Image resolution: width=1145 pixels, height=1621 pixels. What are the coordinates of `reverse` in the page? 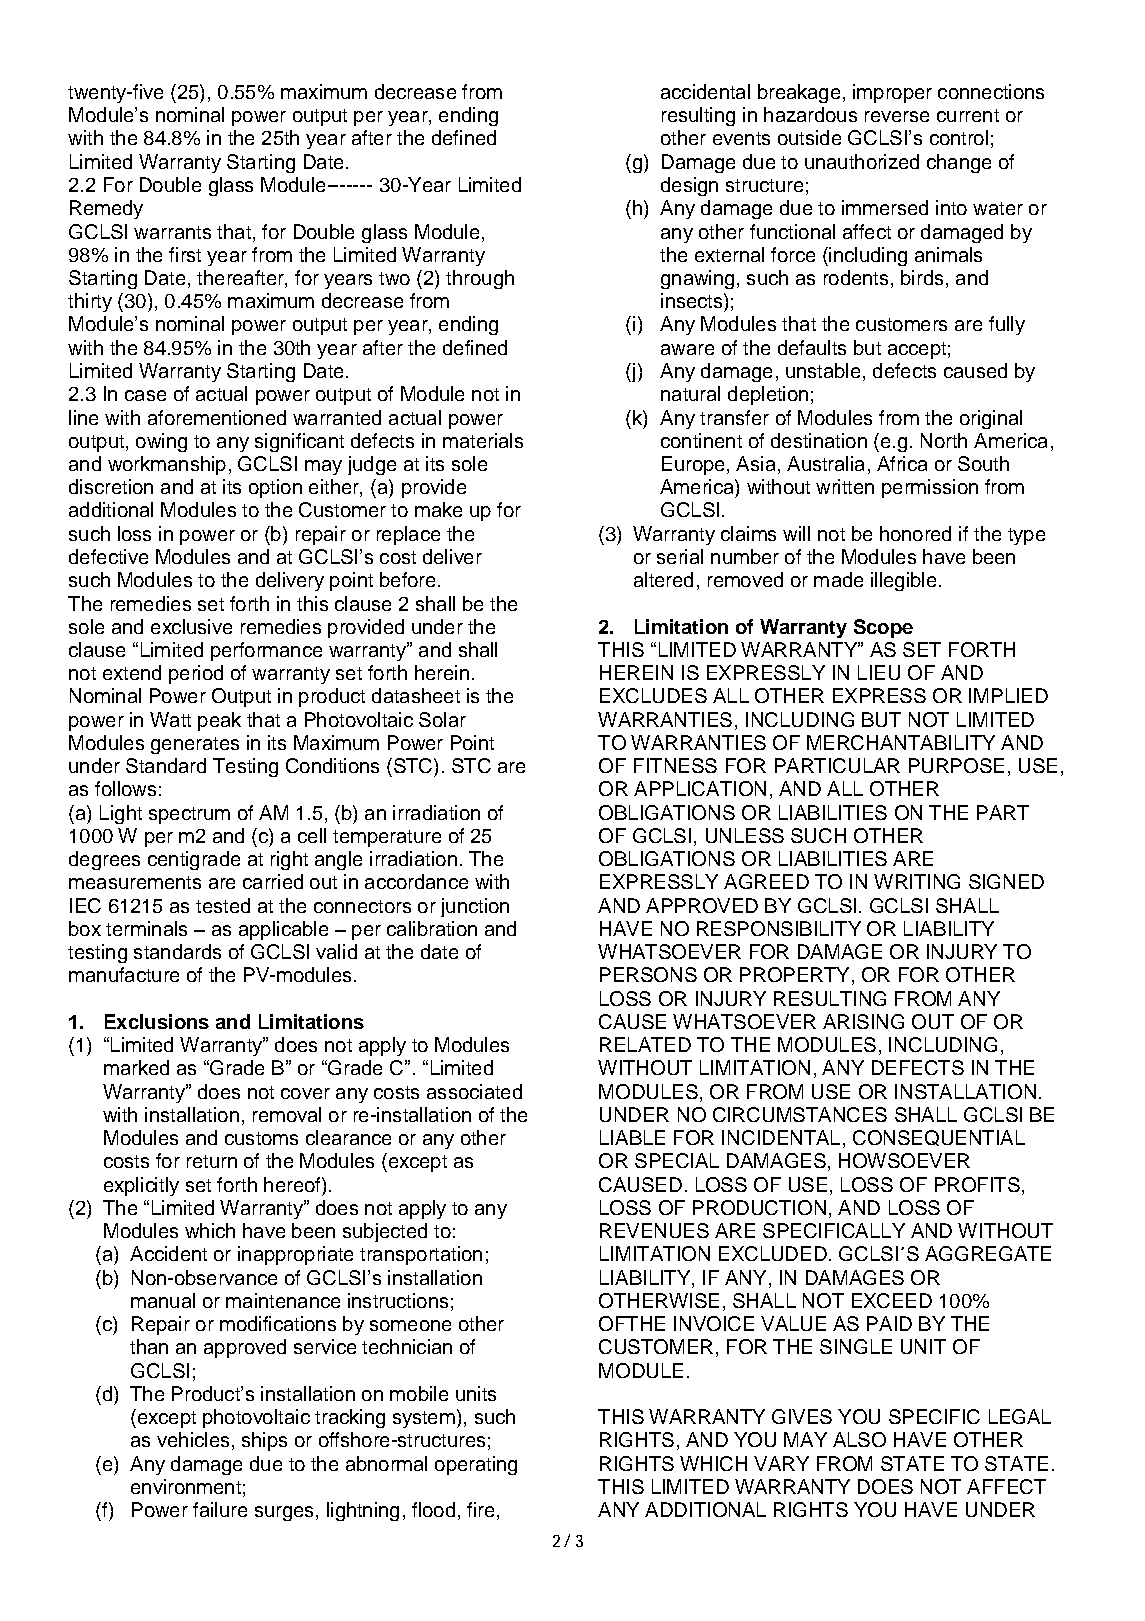 It's located at (897, 116).
